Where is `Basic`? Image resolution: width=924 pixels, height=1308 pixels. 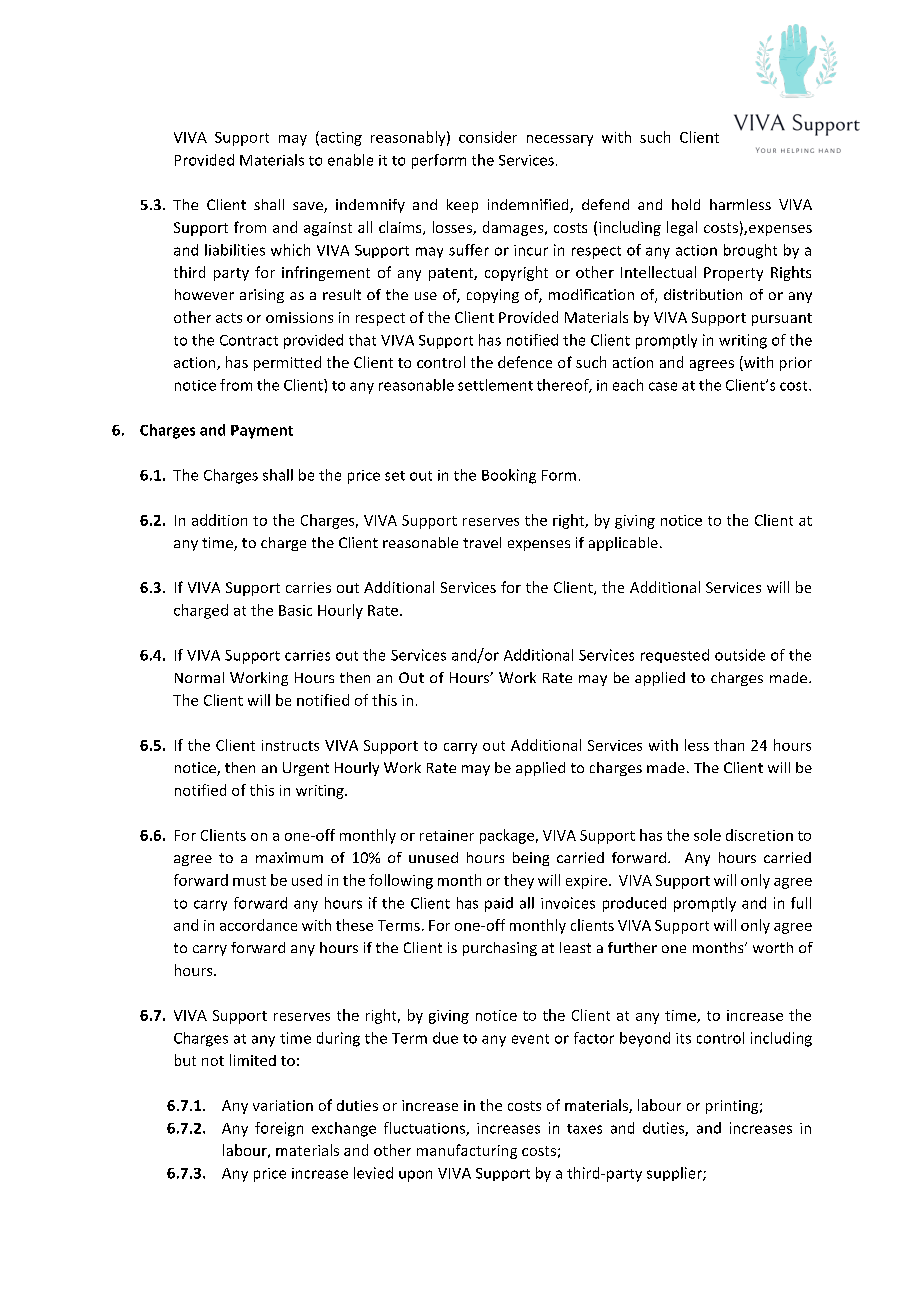
Basic is located at coordinates (295, 610).
